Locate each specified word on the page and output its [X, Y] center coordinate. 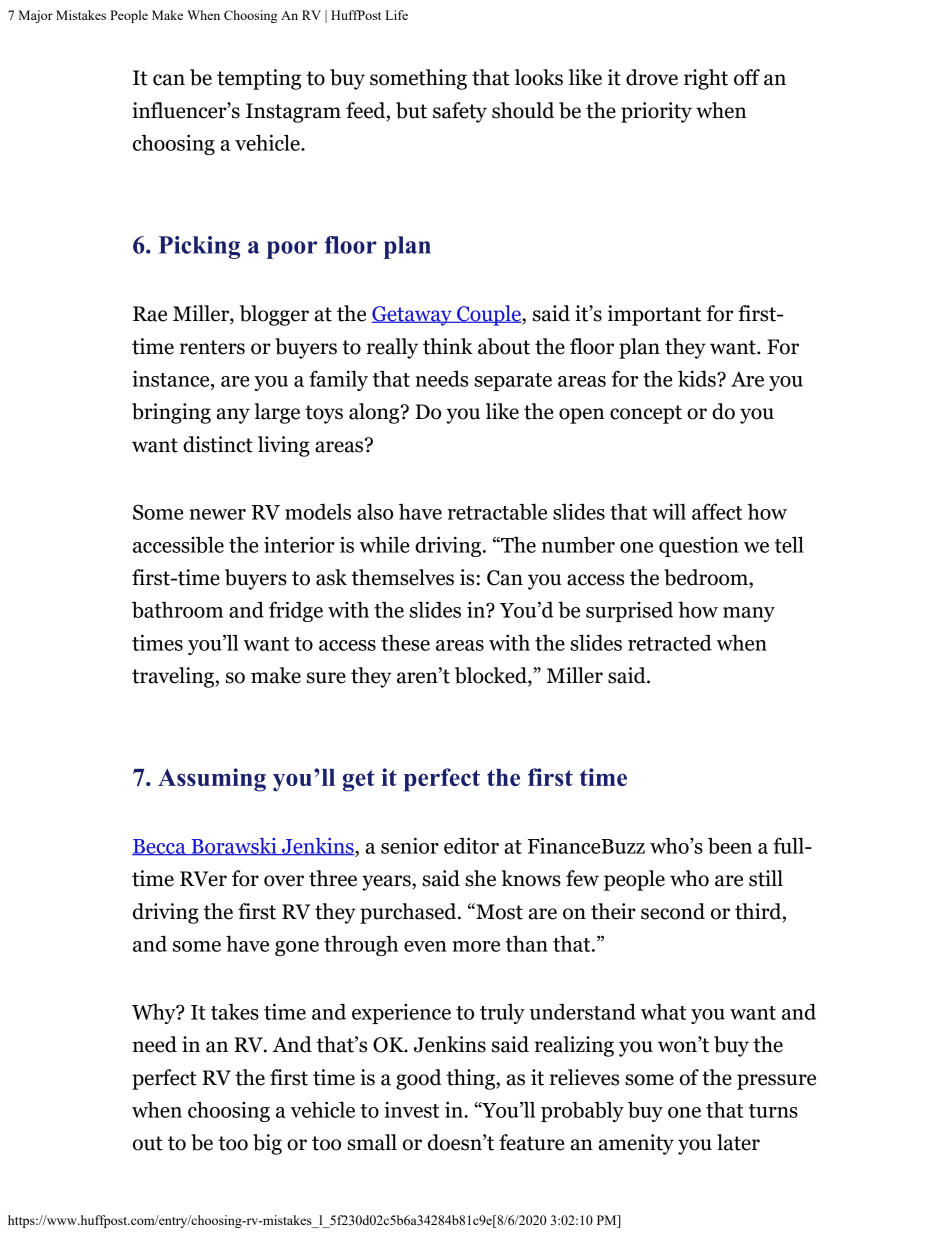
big [267, 1144]
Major [36, 16]
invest [411, 1109]
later [738, 1142]
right [706, 79]
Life [396, 15]
